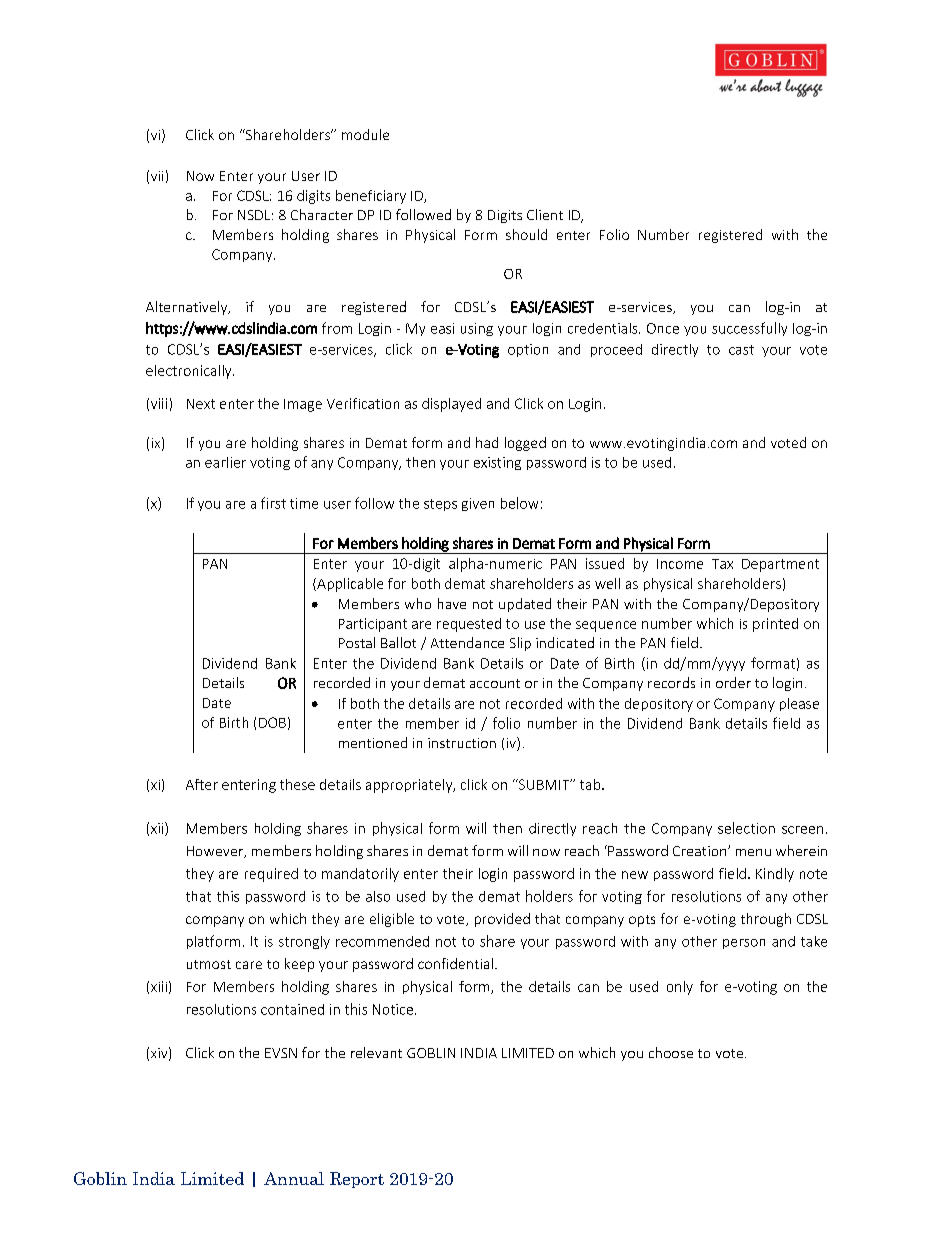  What do you see at coordinates (272, 722) in the image?
I see `DOB` at bounding box center [272, 722].
